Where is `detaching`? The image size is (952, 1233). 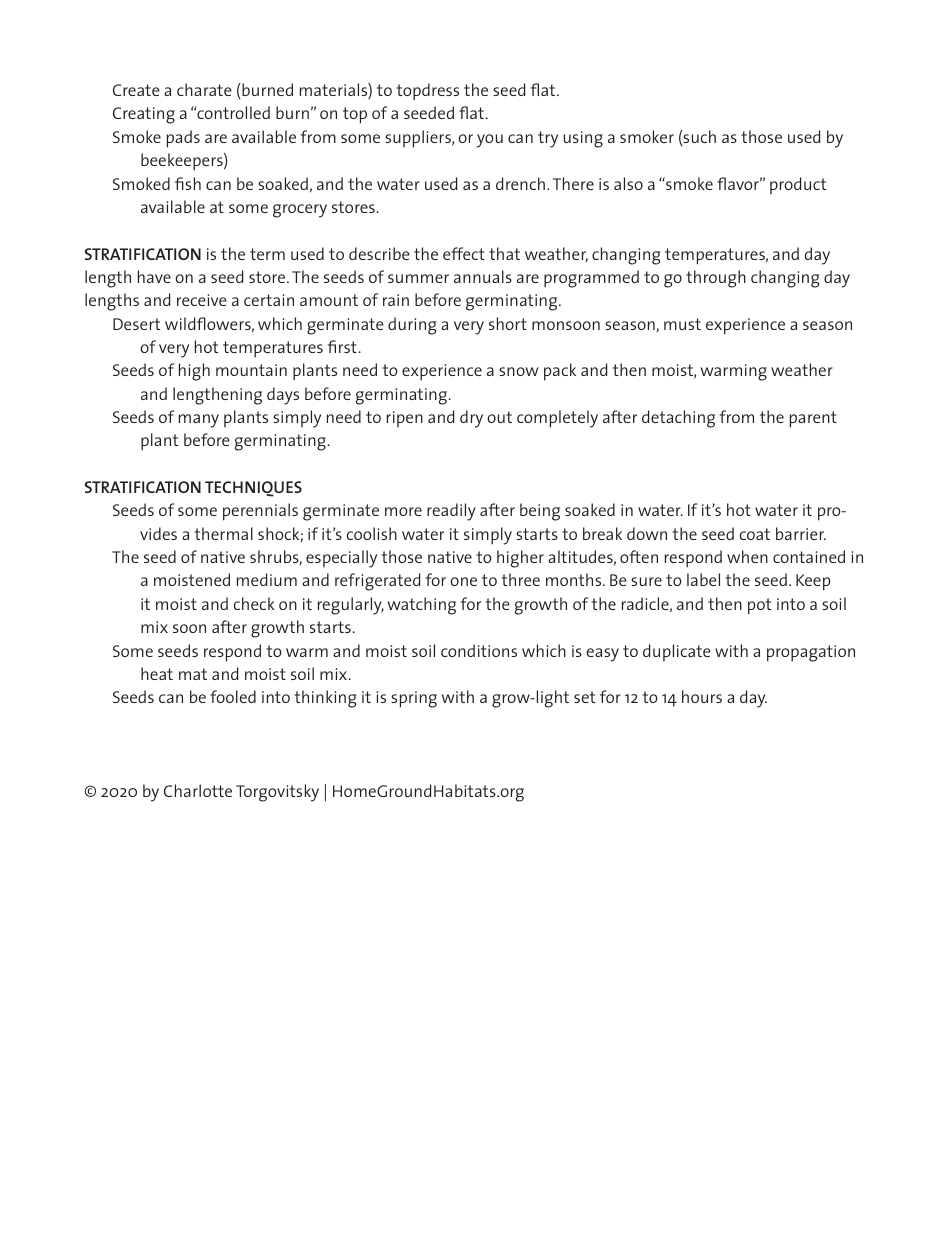
detaching is located at coordinates (678, 419).
